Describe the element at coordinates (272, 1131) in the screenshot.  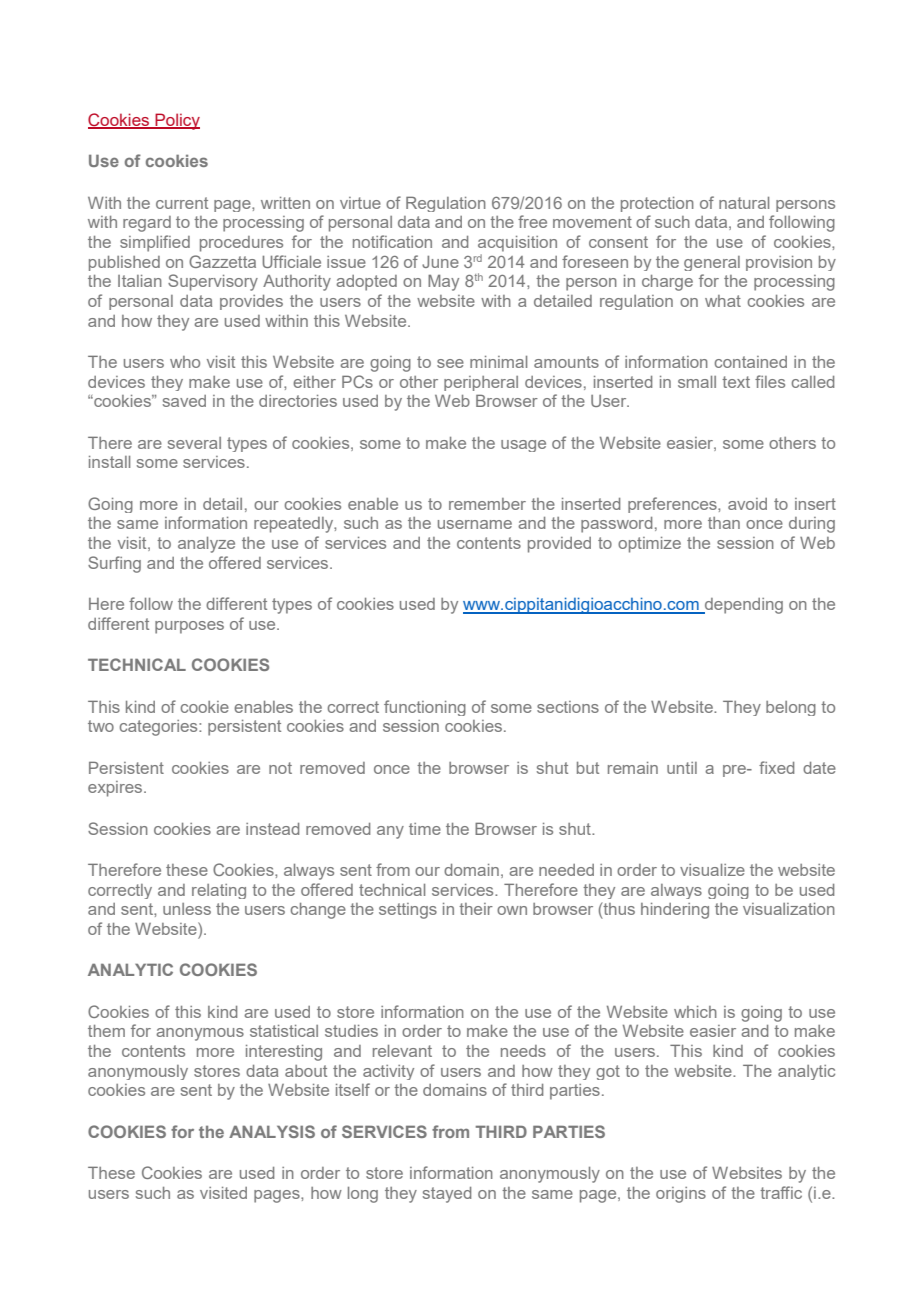
I see `ANALYSIS` at that location.
